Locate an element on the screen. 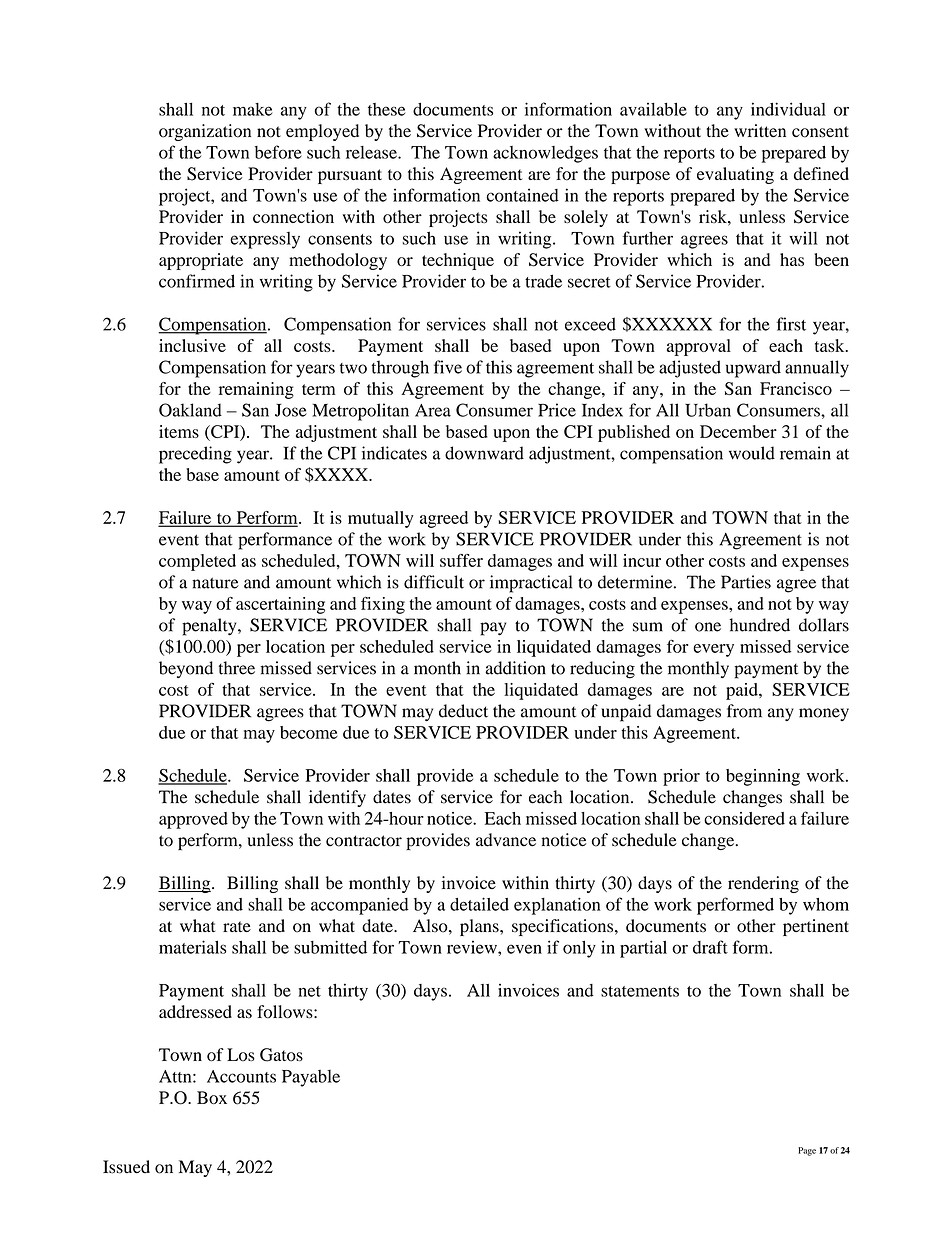  five is located at coordinates (448, 367).
